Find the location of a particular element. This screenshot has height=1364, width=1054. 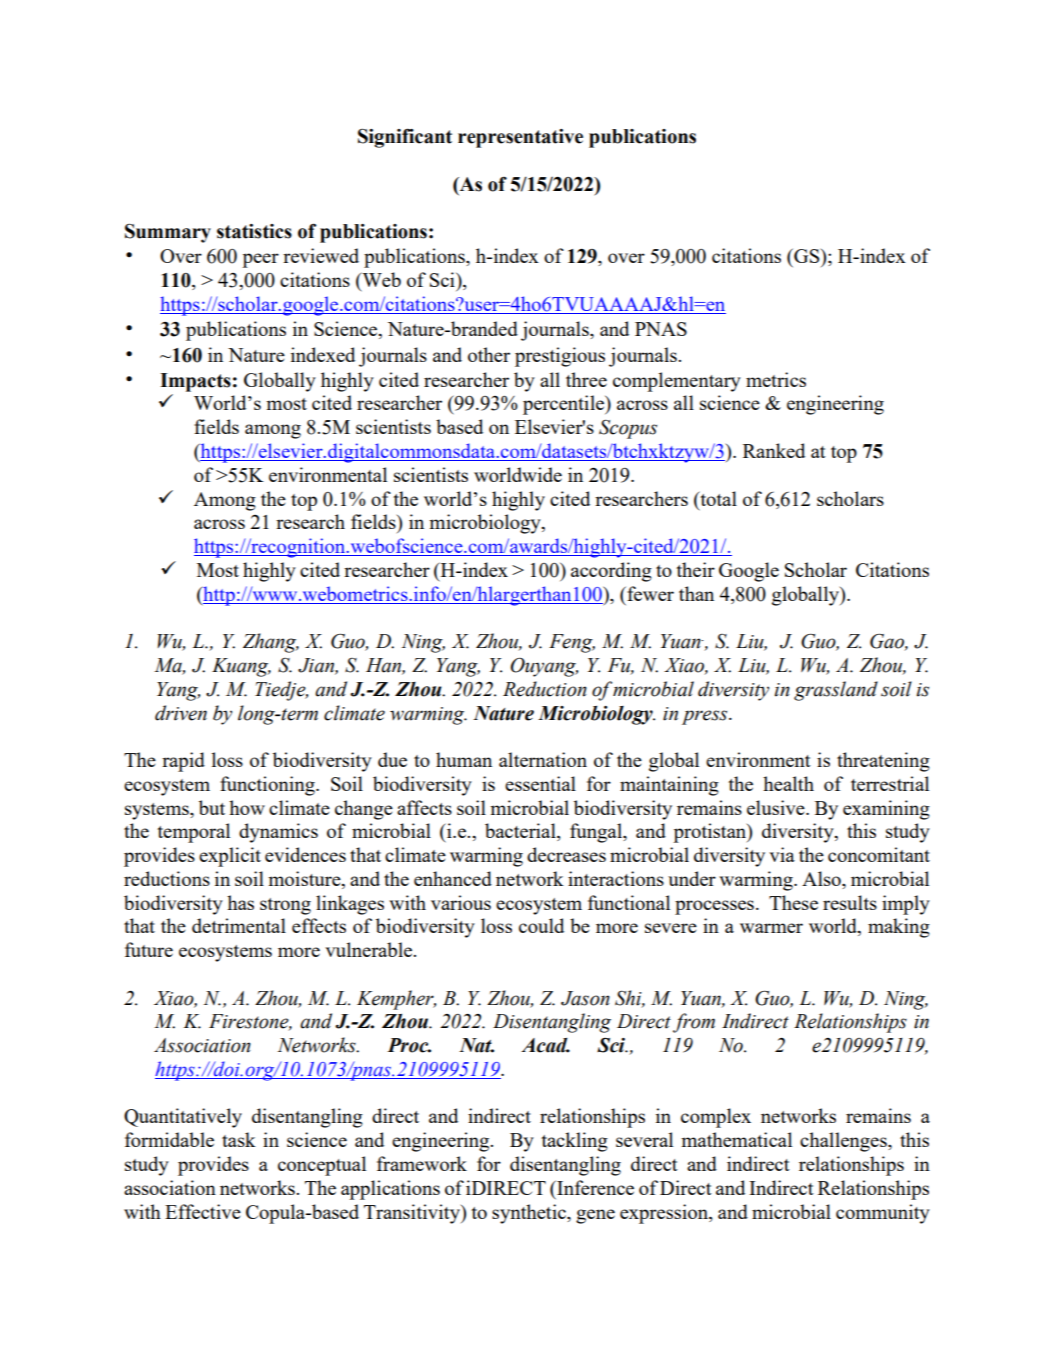

Feng is located at coordinates (572, 643).
